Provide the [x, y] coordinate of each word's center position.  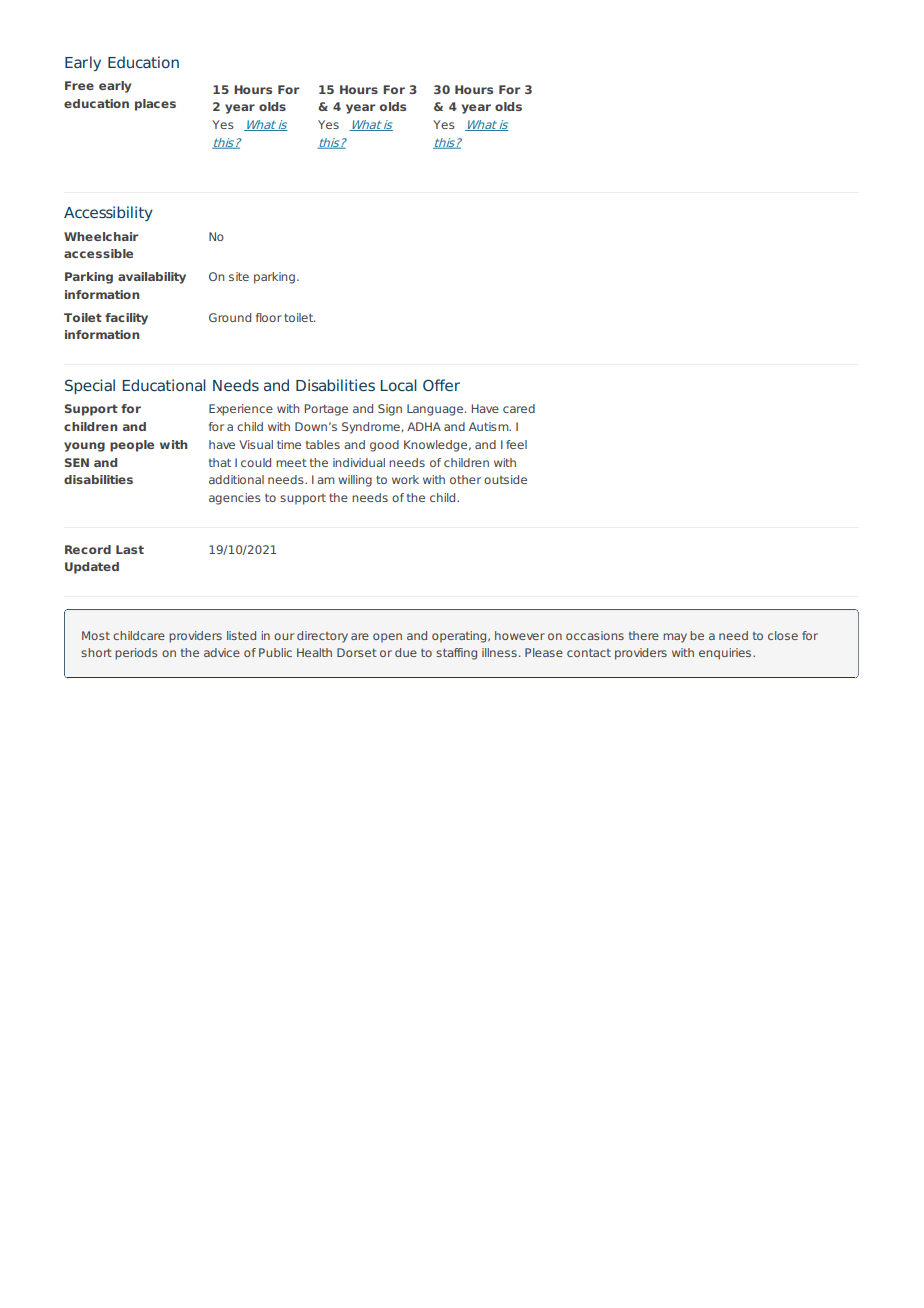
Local [399, 385]
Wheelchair [101, 236]
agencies [235, 499]
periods [136, 654]
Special [90, 386]
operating [460, 637]
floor [269, 317]
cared [519, 408]
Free [79, 85]
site [239, 276]
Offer [441, 385]
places [155, 105]
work [405, 479]
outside [505, 479]
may [675, 638]
